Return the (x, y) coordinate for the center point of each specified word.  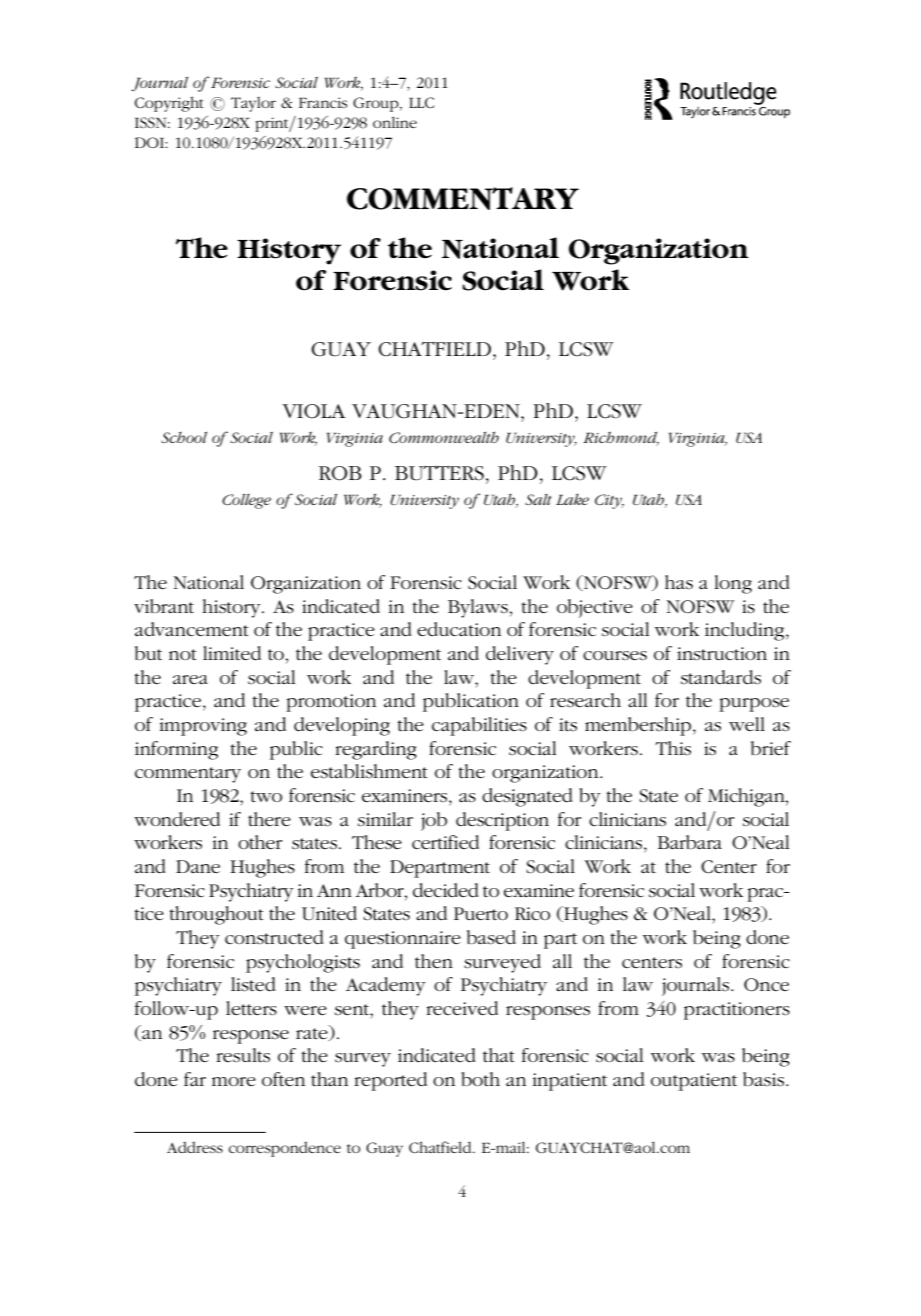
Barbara (689, 842)
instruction (722, 654)
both (480, 1079)
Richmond (621, 438)
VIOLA (313, 411)
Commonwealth (444, 437)
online (395, 122)
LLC (421, 102)
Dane (198, 866)
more (234, 1081)
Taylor (253, 104)
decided (446, 890)
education (459, 629)
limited (232, 653)
